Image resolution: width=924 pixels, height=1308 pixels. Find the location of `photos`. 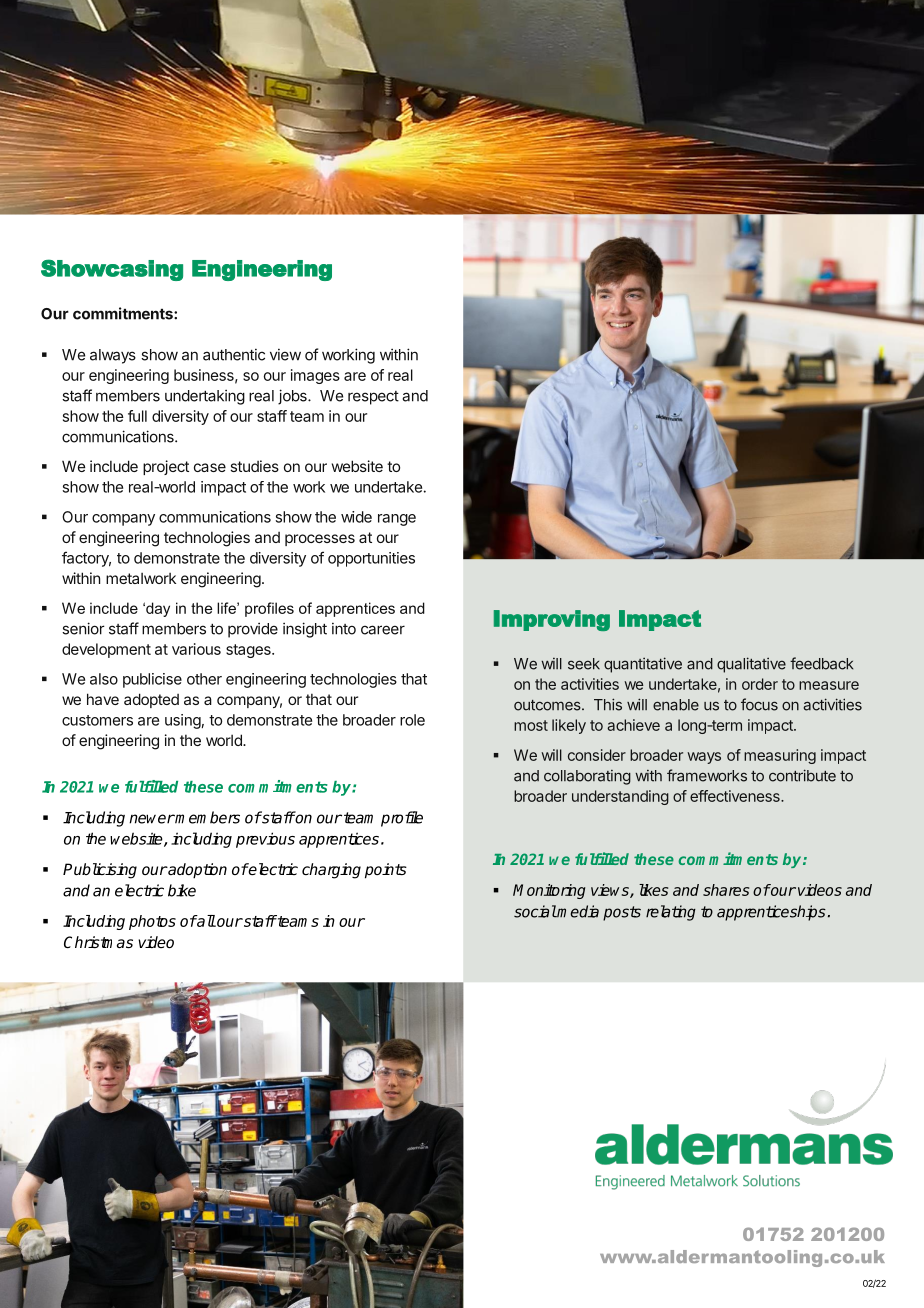

photos is located at coordinates (152, 922).
